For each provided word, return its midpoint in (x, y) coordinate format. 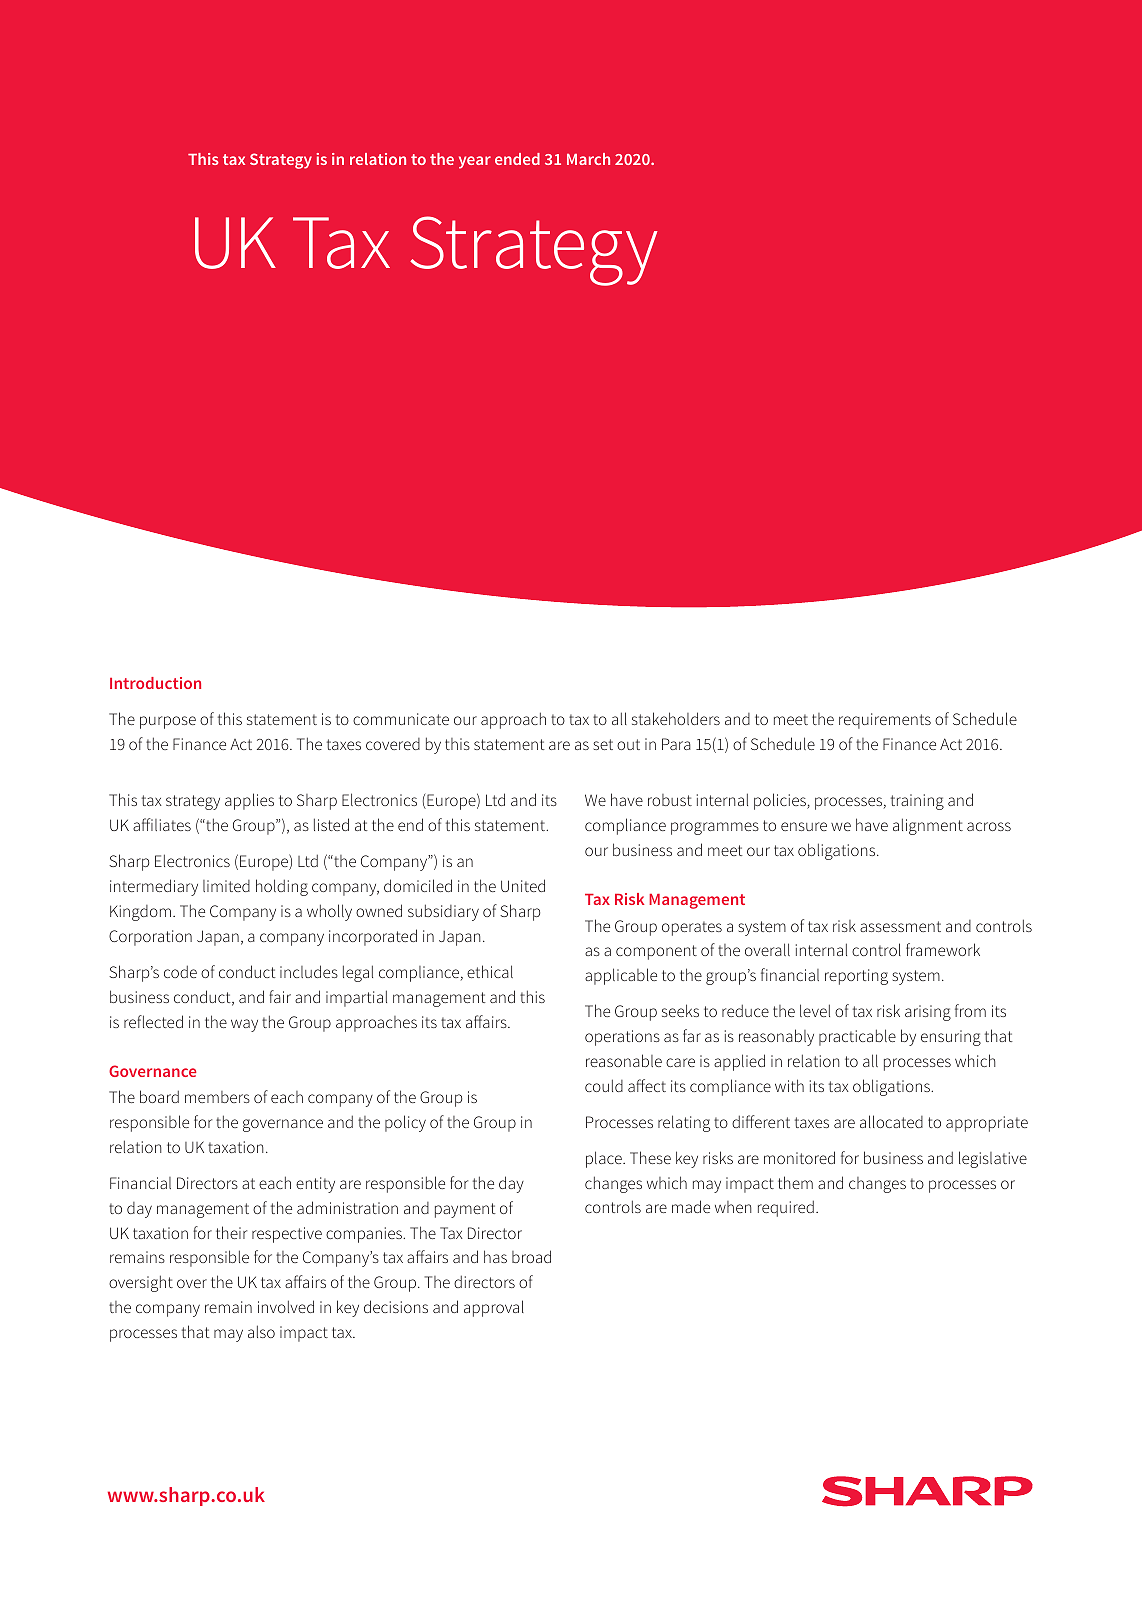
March (588, 159)
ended (517, 159)
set (603, 744)
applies (249, 801)
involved (286, 1306)
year (475, 162)
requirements (885, 721)
